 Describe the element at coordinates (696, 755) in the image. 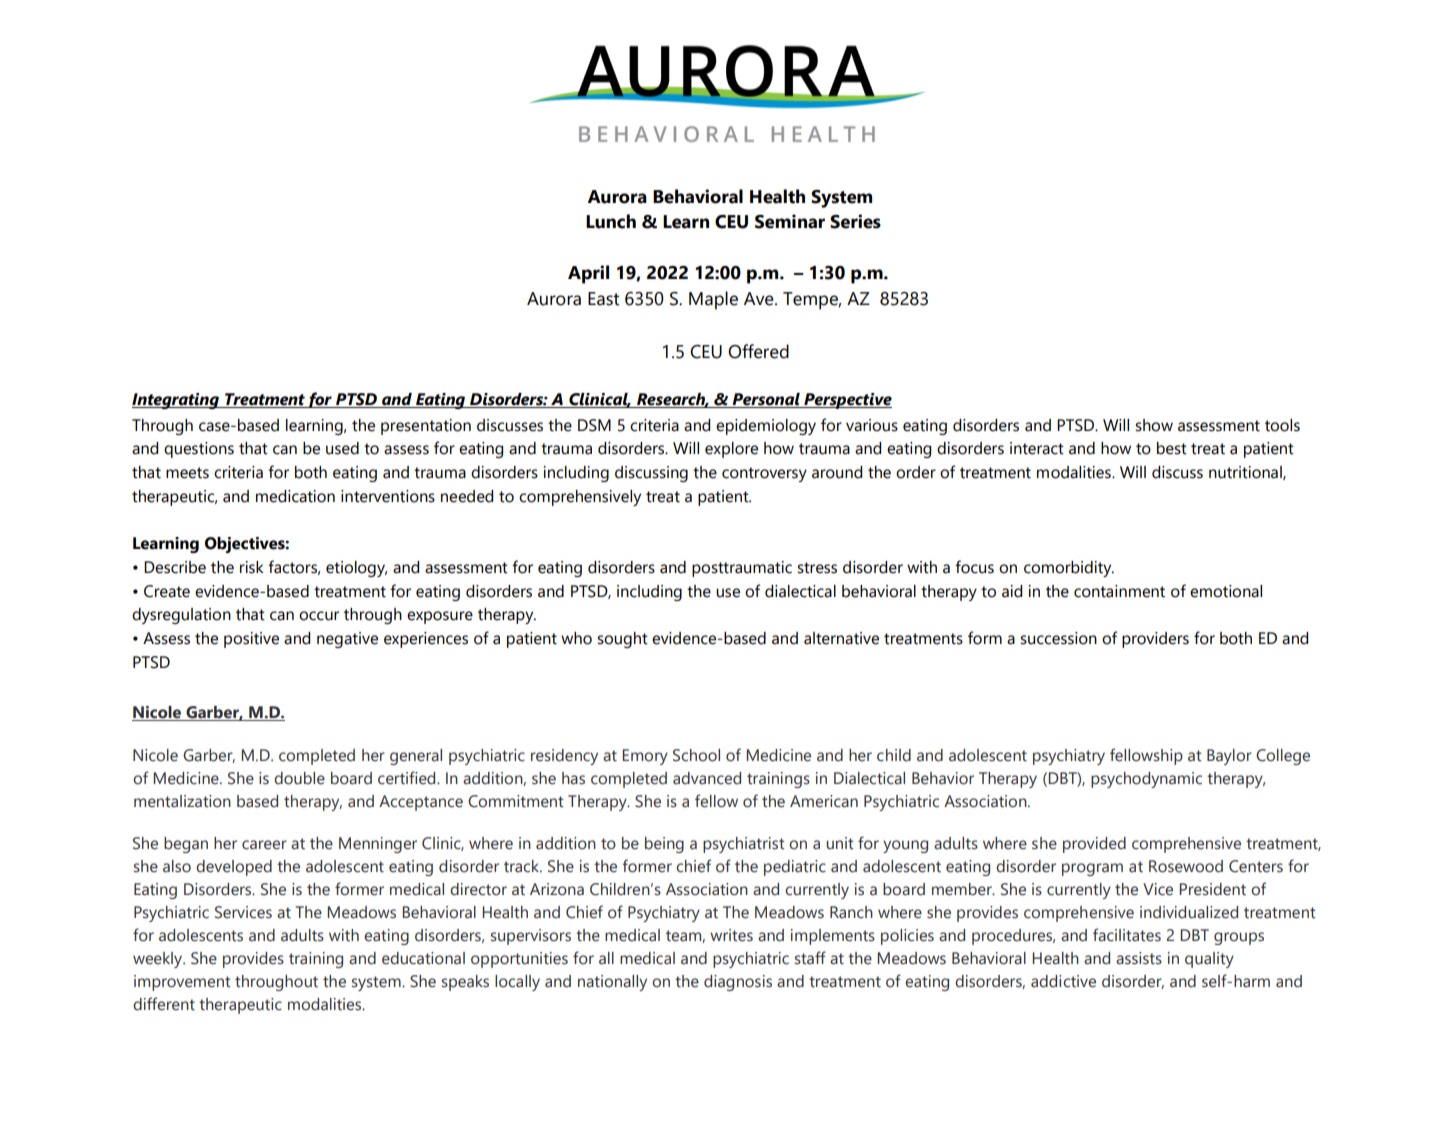

I see `School` at that location.
